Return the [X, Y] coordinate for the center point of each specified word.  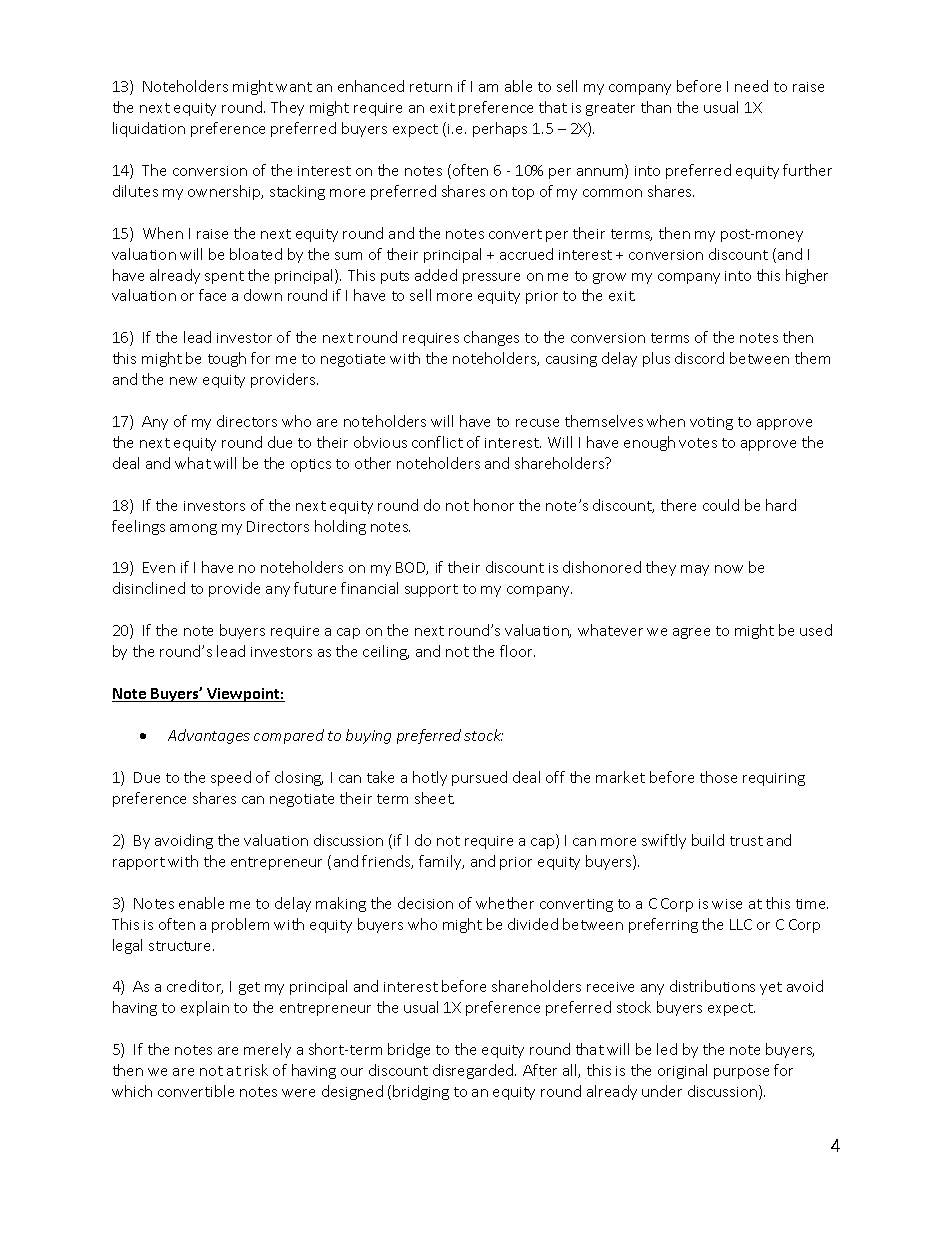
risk [256, 1070]
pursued [479, 778]
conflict [437, 442]
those [718, 777]
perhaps [500, 129]
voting [711, 423]
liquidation [149, 129]
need [751, 86]
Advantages [209, 736]
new [183, 381]
